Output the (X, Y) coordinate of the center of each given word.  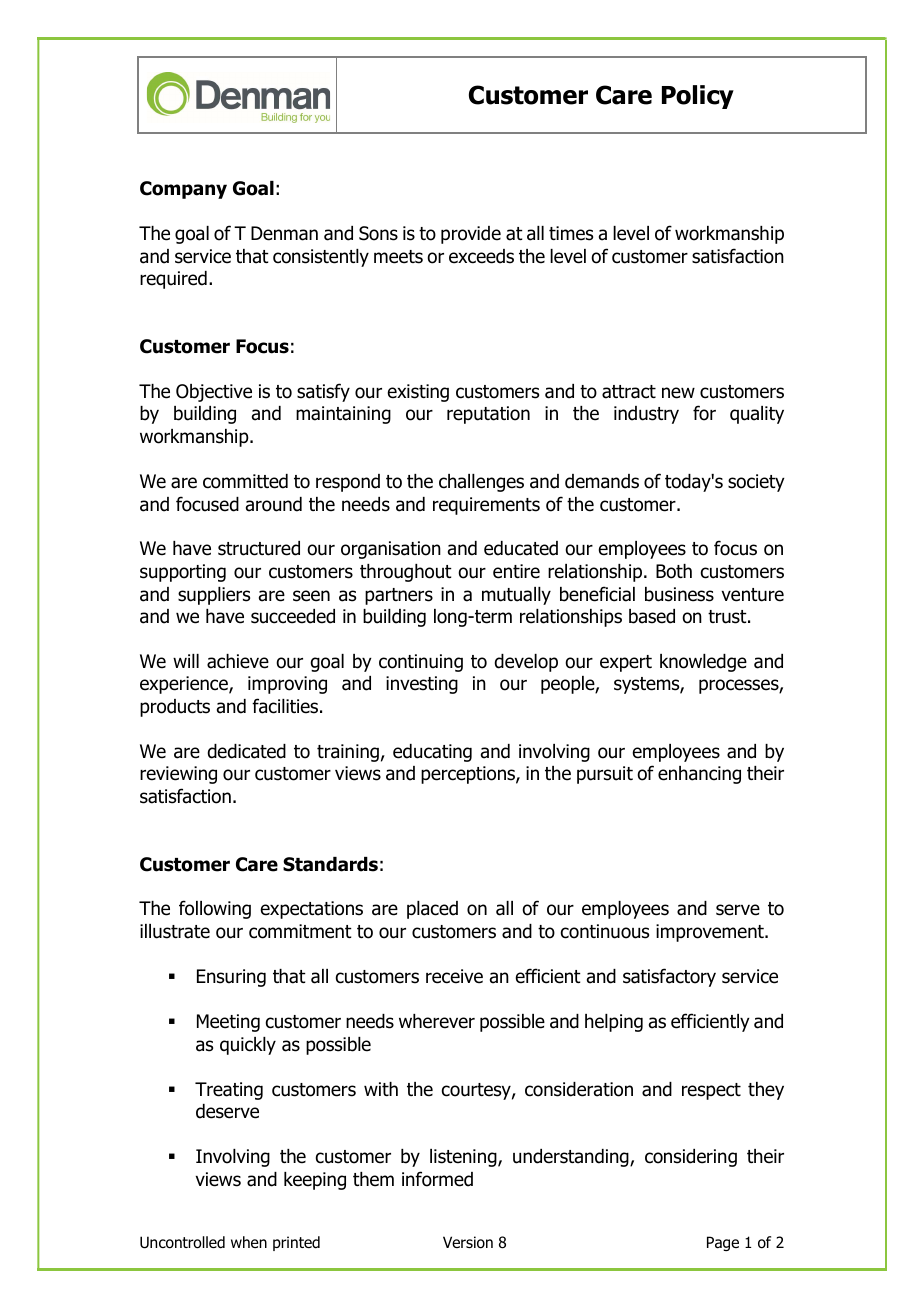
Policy (698, 97)
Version (468, 1242)
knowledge (703, 663)
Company (183, 190)
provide (471, 235)
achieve (238, 661)
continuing (421, 663)
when (249, 1242)
